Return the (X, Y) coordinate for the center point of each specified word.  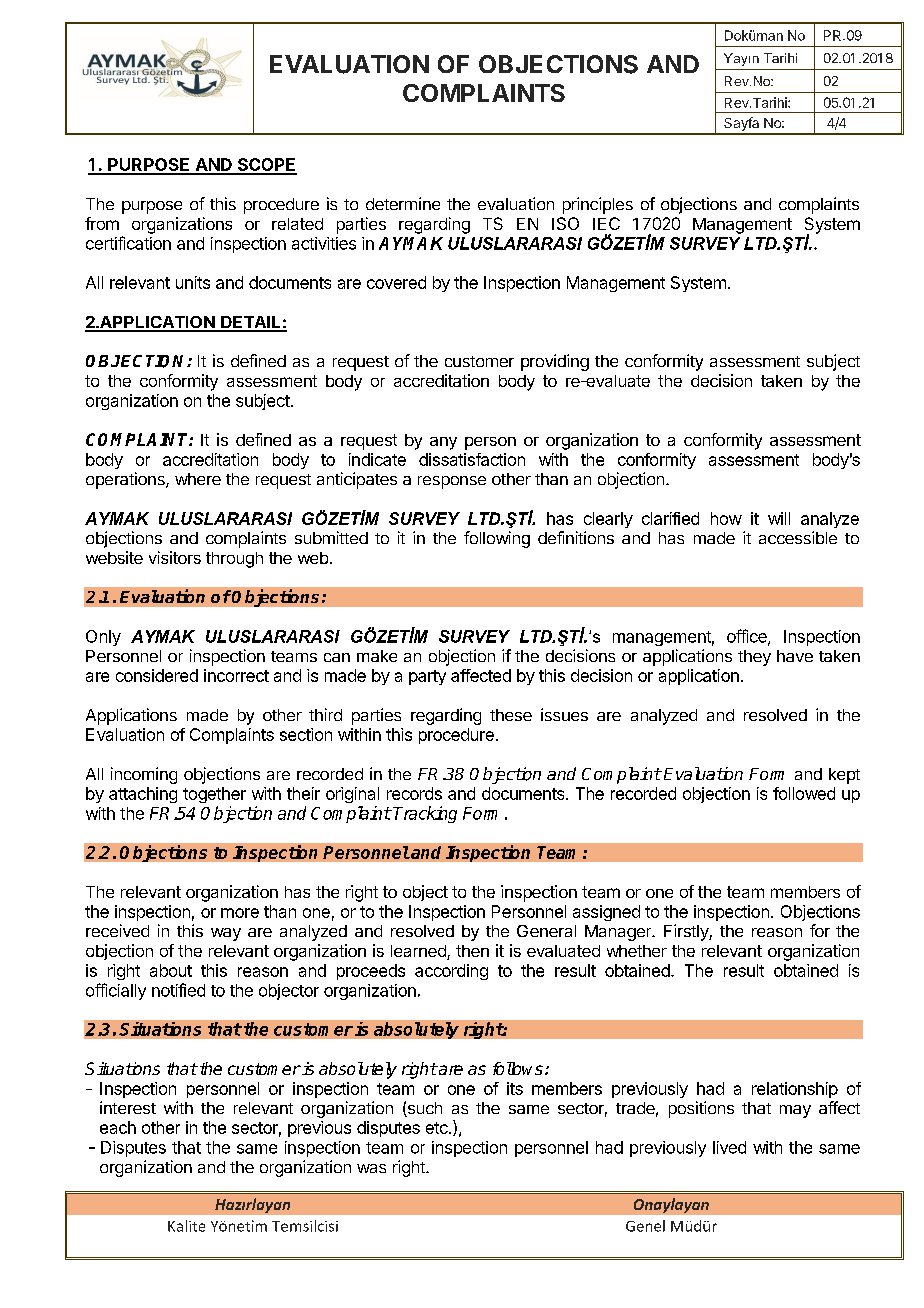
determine (403, 203)
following (497, 539)
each (118, 1127)
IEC (606, 223)
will (779, 518)
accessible (798, 537)
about (171, 970)
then (472, 951)
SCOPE (266, 166)
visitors (175, 557)
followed (804, 793)
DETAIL (251, 323)
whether (637, 951)
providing (555, 362)
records (414, 793)
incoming (144, 775)
